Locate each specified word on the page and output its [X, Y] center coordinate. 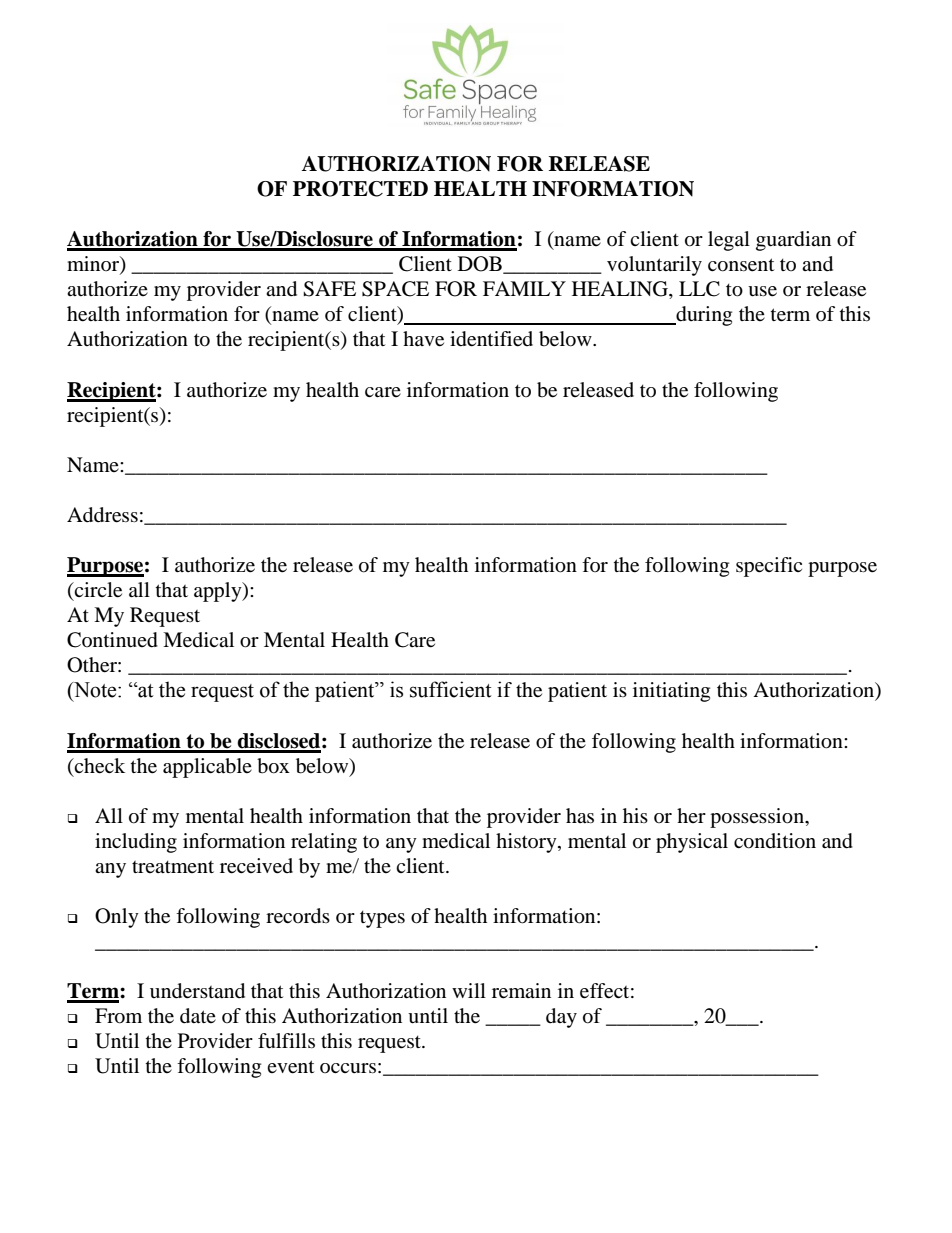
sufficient [451, 689]
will [469, 990]
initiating [671, 692]
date [198, 1016]
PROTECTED [360, 189]
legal [729, 241]
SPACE [395, 289]
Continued [112, 640]
